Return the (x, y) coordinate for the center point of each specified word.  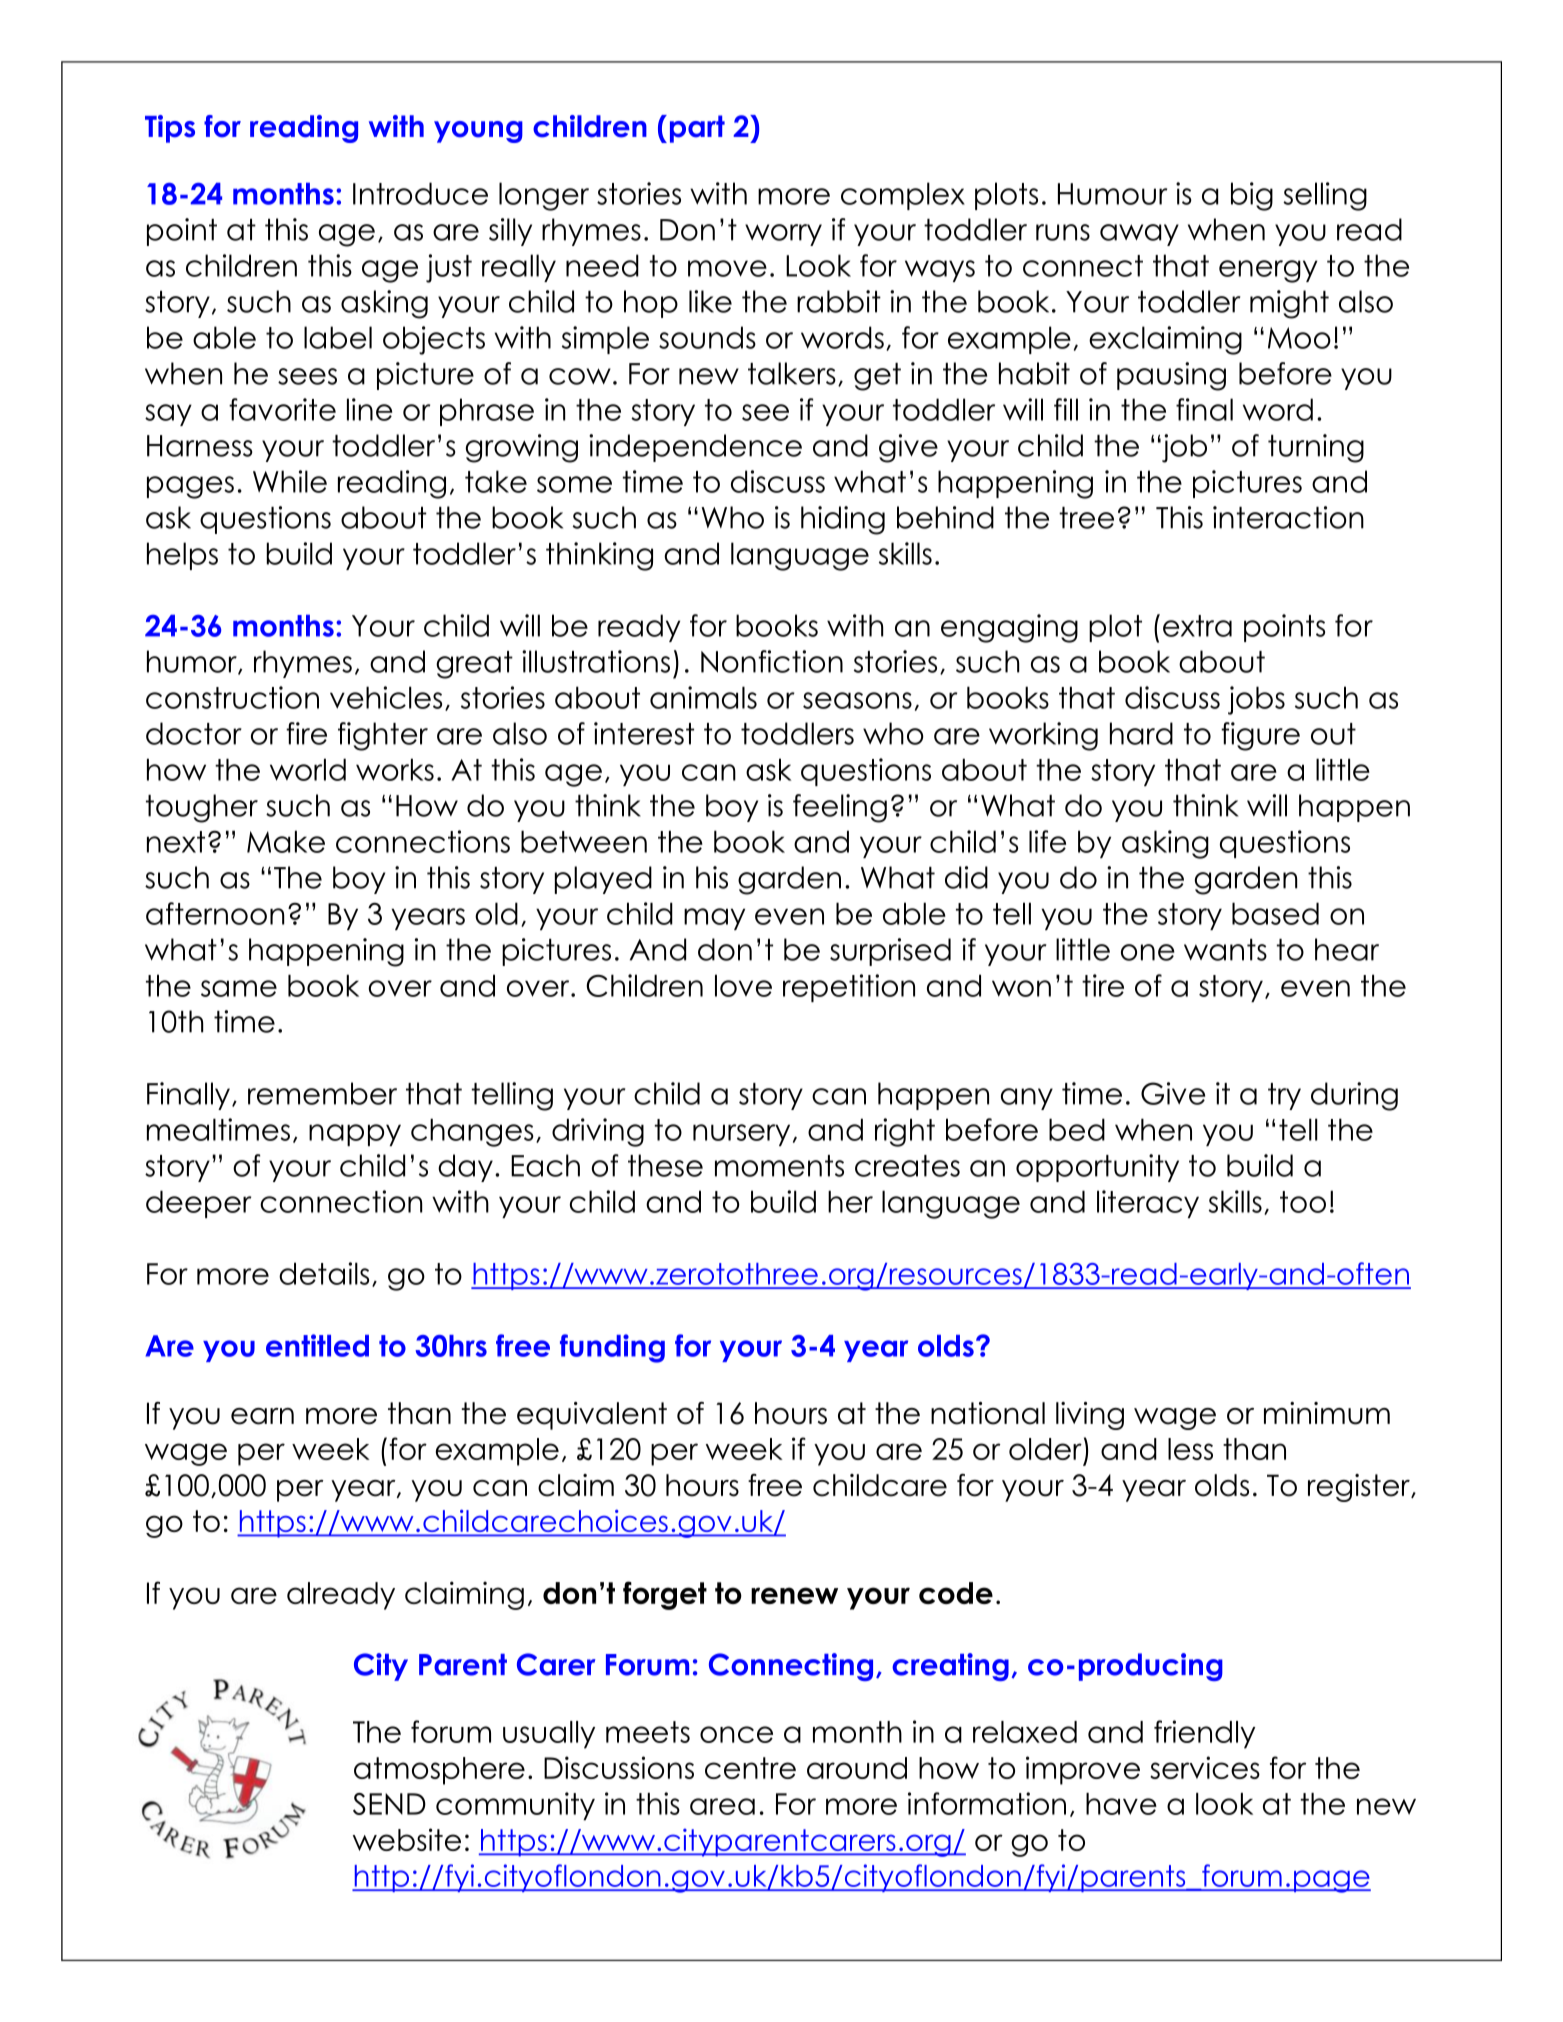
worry (783, 235)
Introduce (420, 193)
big (1252, 196)
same (239, 988)
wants (1225, 950)
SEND (389, 1804)
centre (750, 1768)
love (743, 985)
